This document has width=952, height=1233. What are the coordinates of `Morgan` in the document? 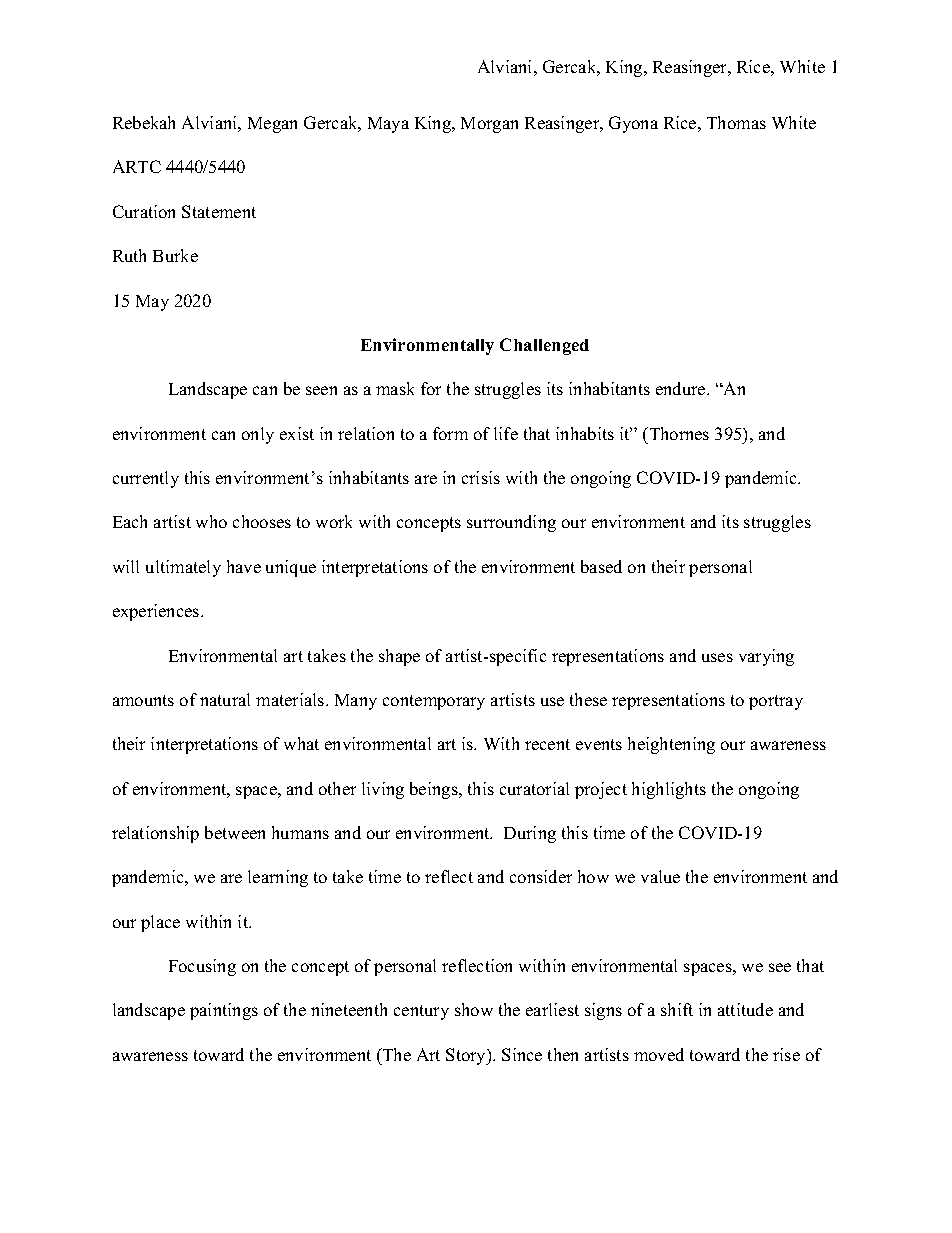 It's located at (489, 125).
